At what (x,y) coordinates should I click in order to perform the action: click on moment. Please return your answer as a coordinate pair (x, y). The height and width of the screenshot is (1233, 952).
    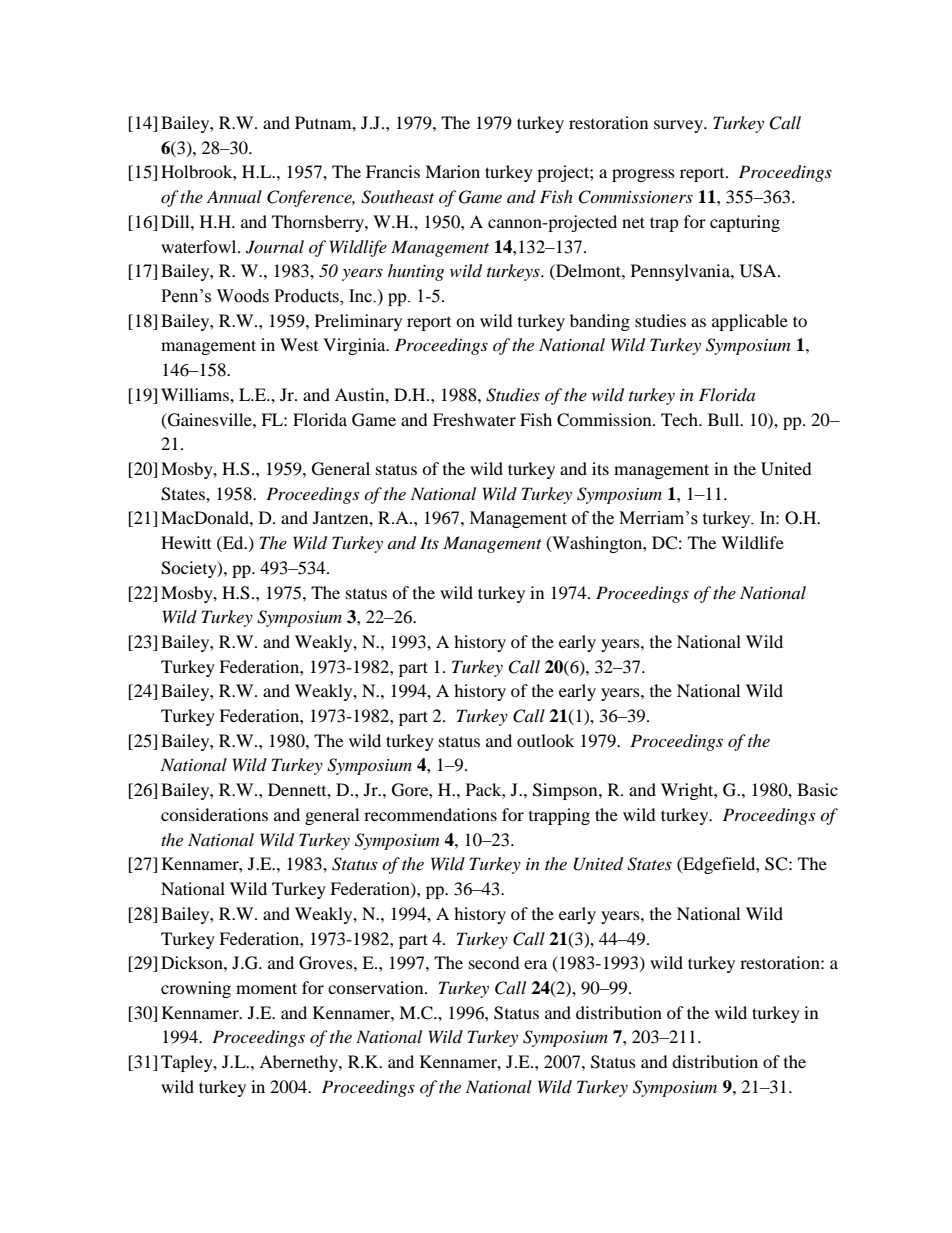
    Looking at the image, I should click on (266, 988).
